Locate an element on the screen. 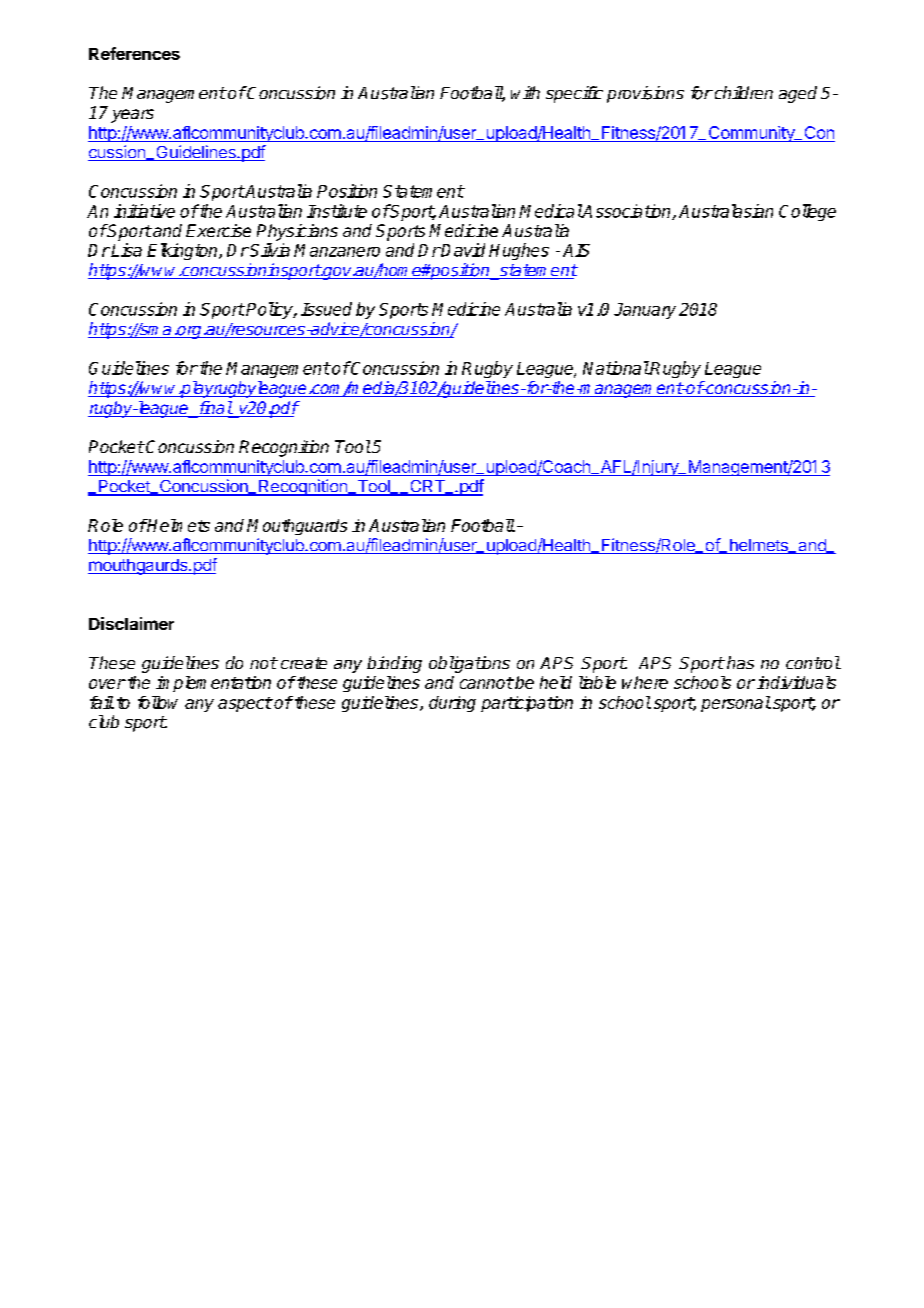 This screenshot has height=1308, width=924. personal is located at coordinates (736, 704).
